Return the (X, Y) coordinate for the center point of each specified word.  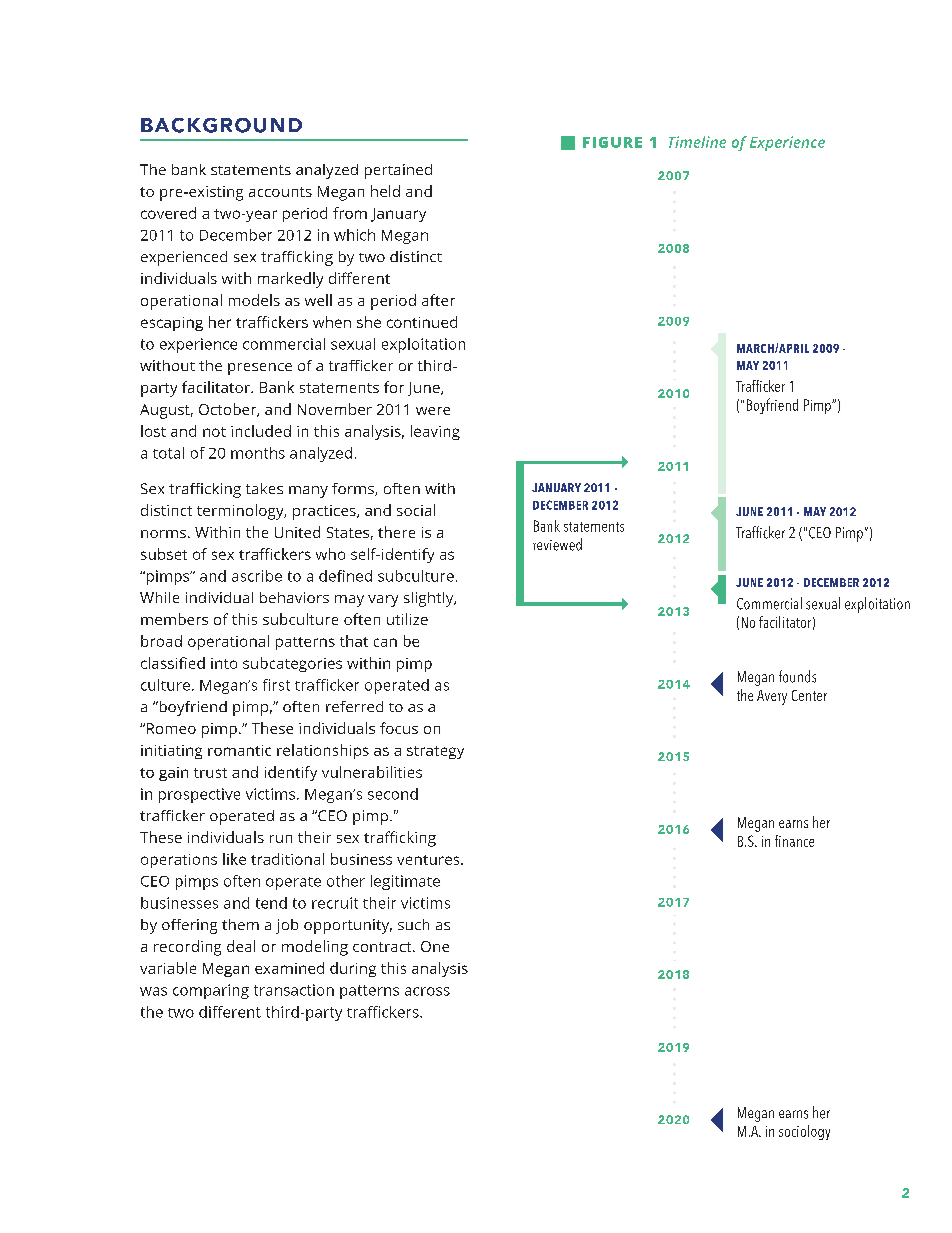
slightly (430, 599)
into (224, 663)
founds (797, 676)
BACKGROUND (221, 125)
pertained (398, 171)
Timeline (697, 142)
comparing (211, 991)
